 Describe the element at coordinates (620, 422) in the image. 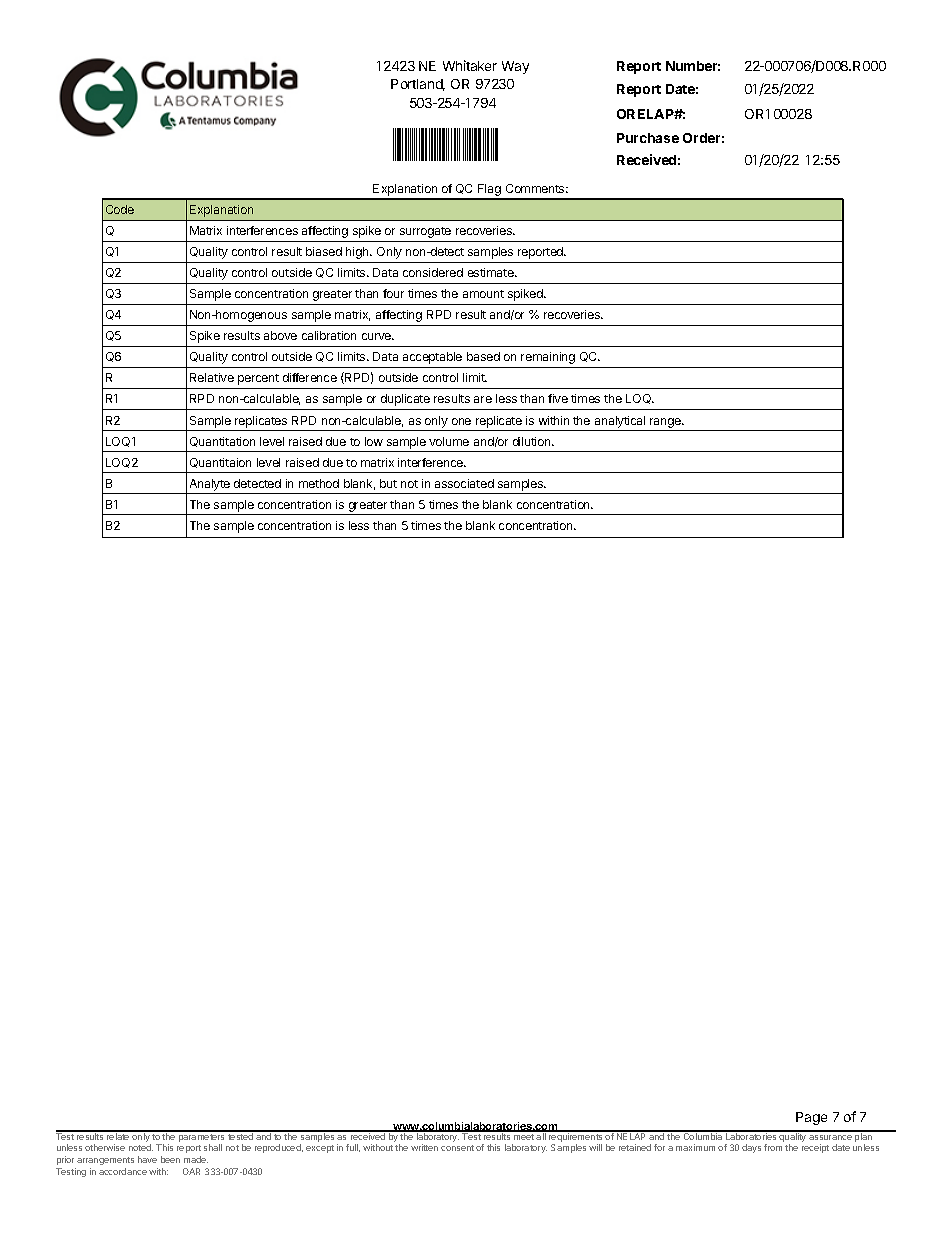

I see `analytical` at that location.
